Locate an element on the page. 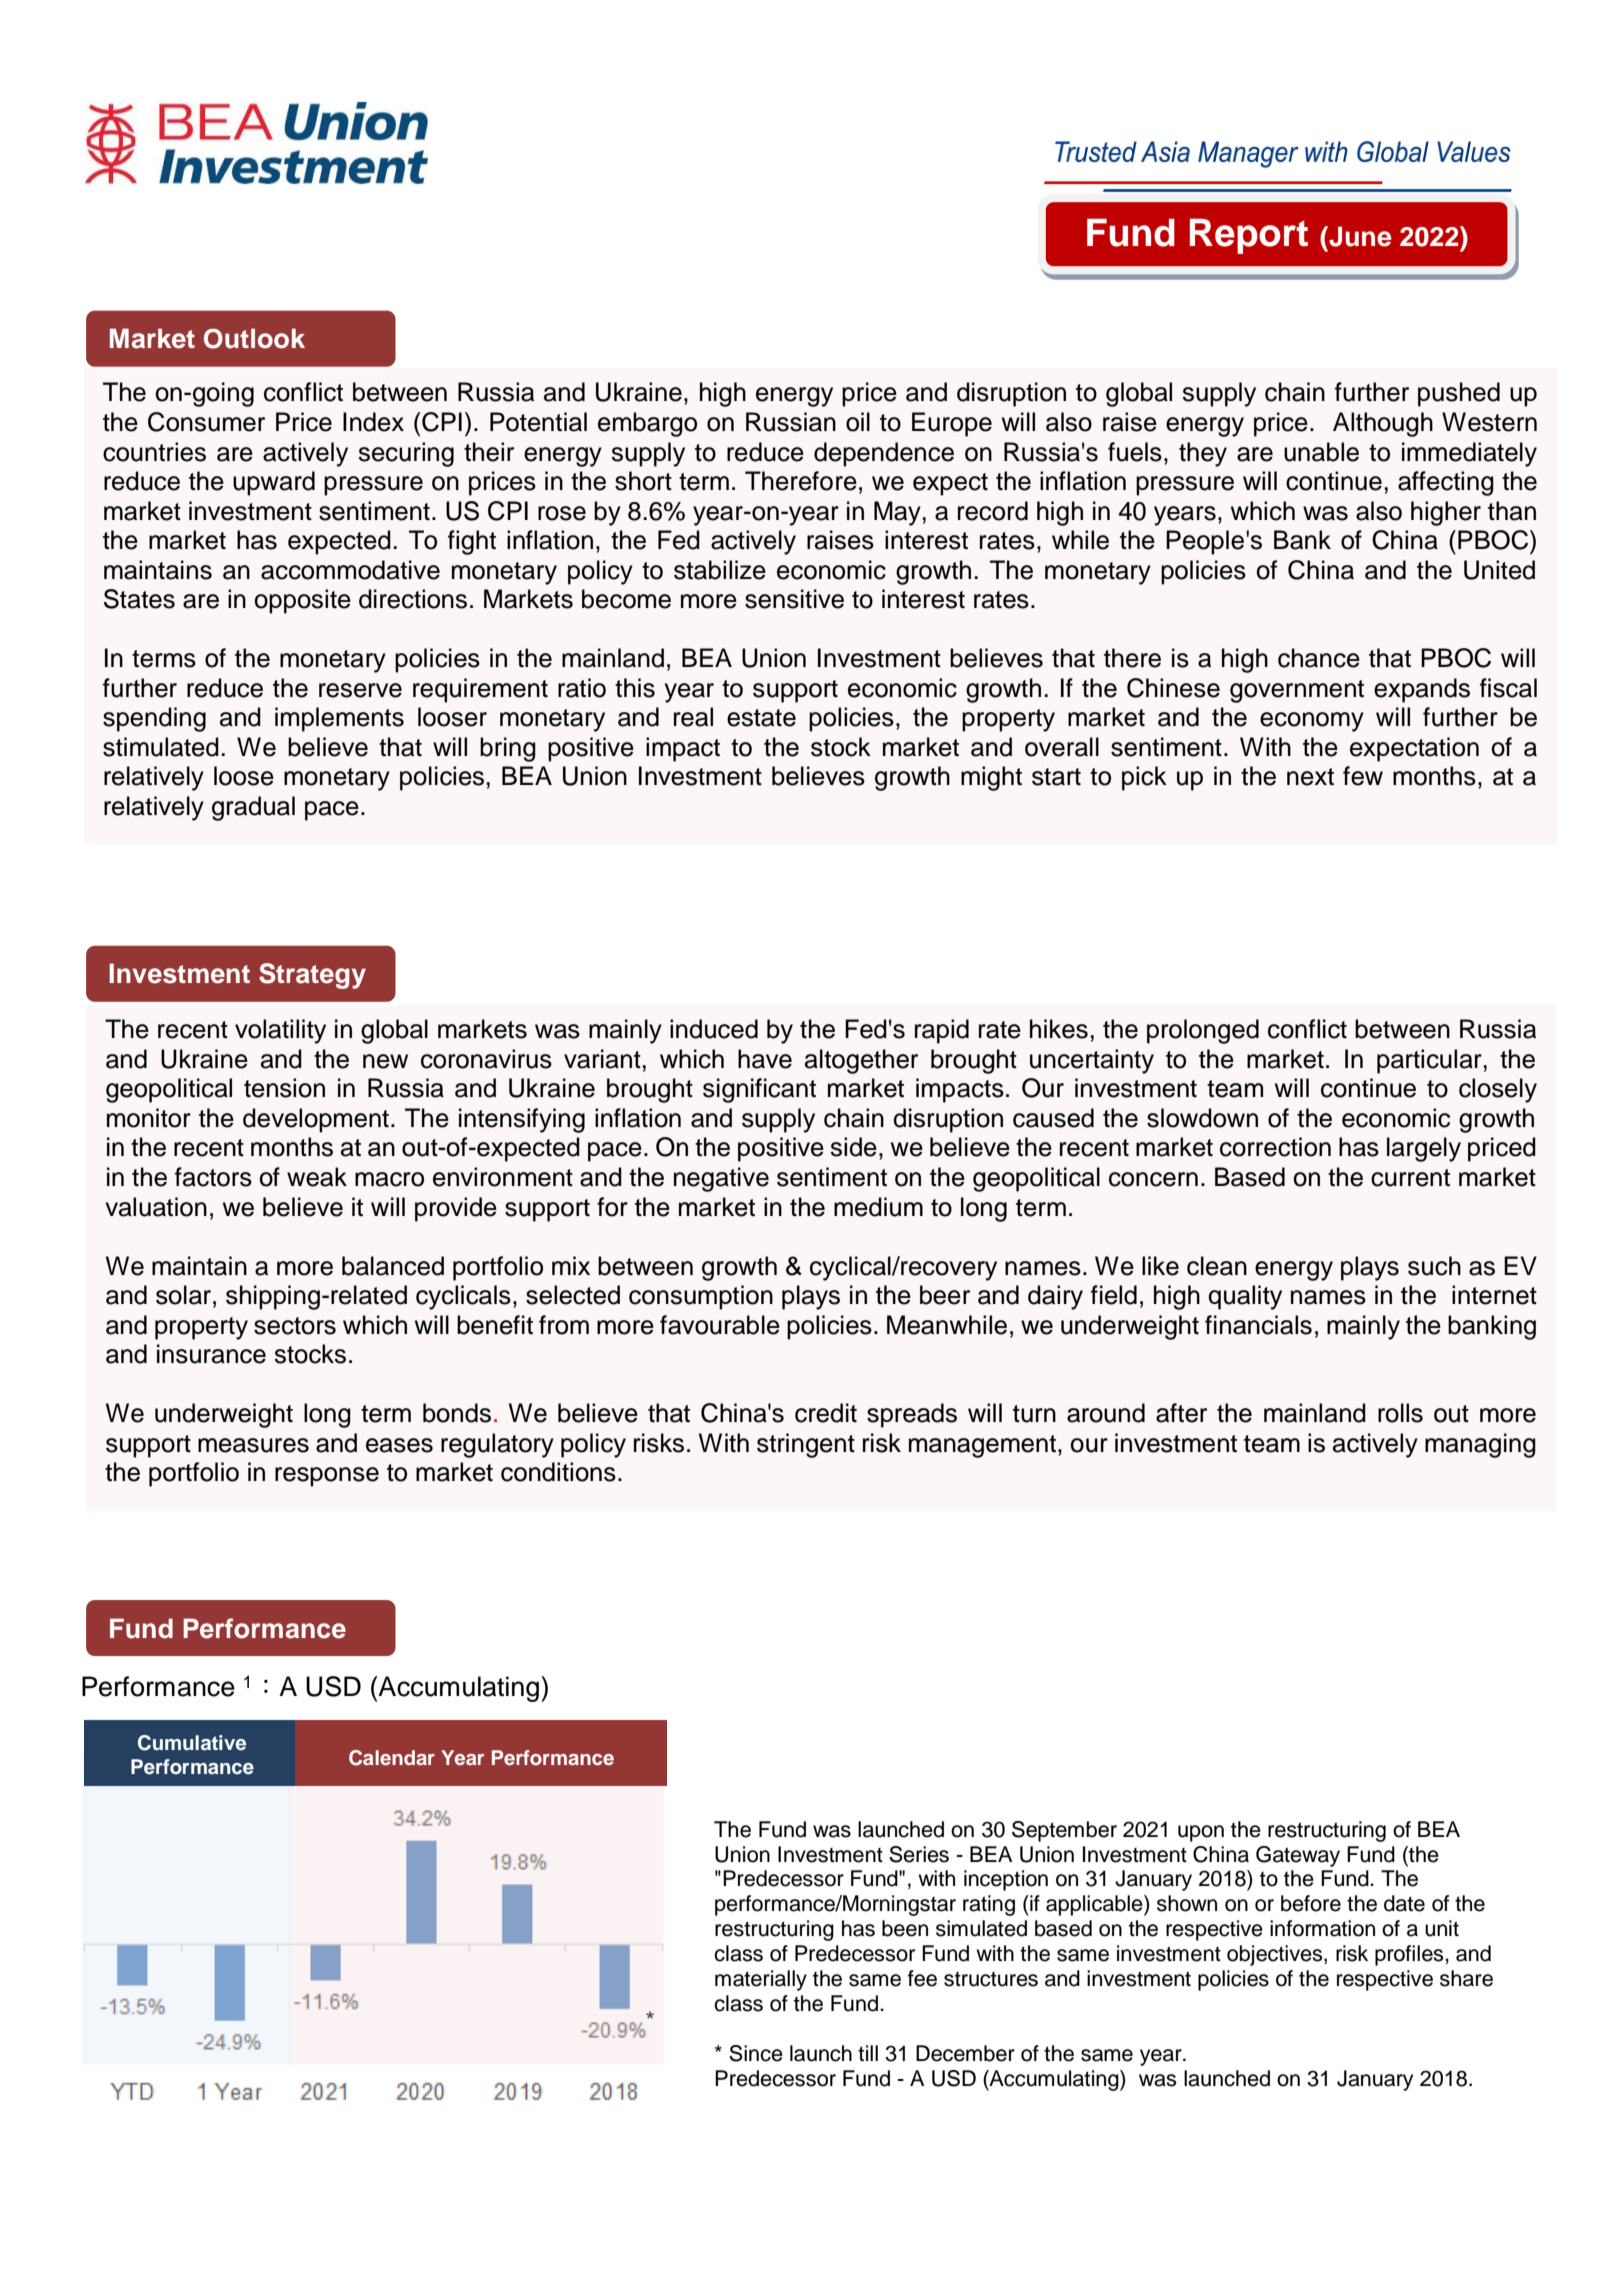 This image has height=2275, width=1609. oil is located at coordinates (858, 422).
